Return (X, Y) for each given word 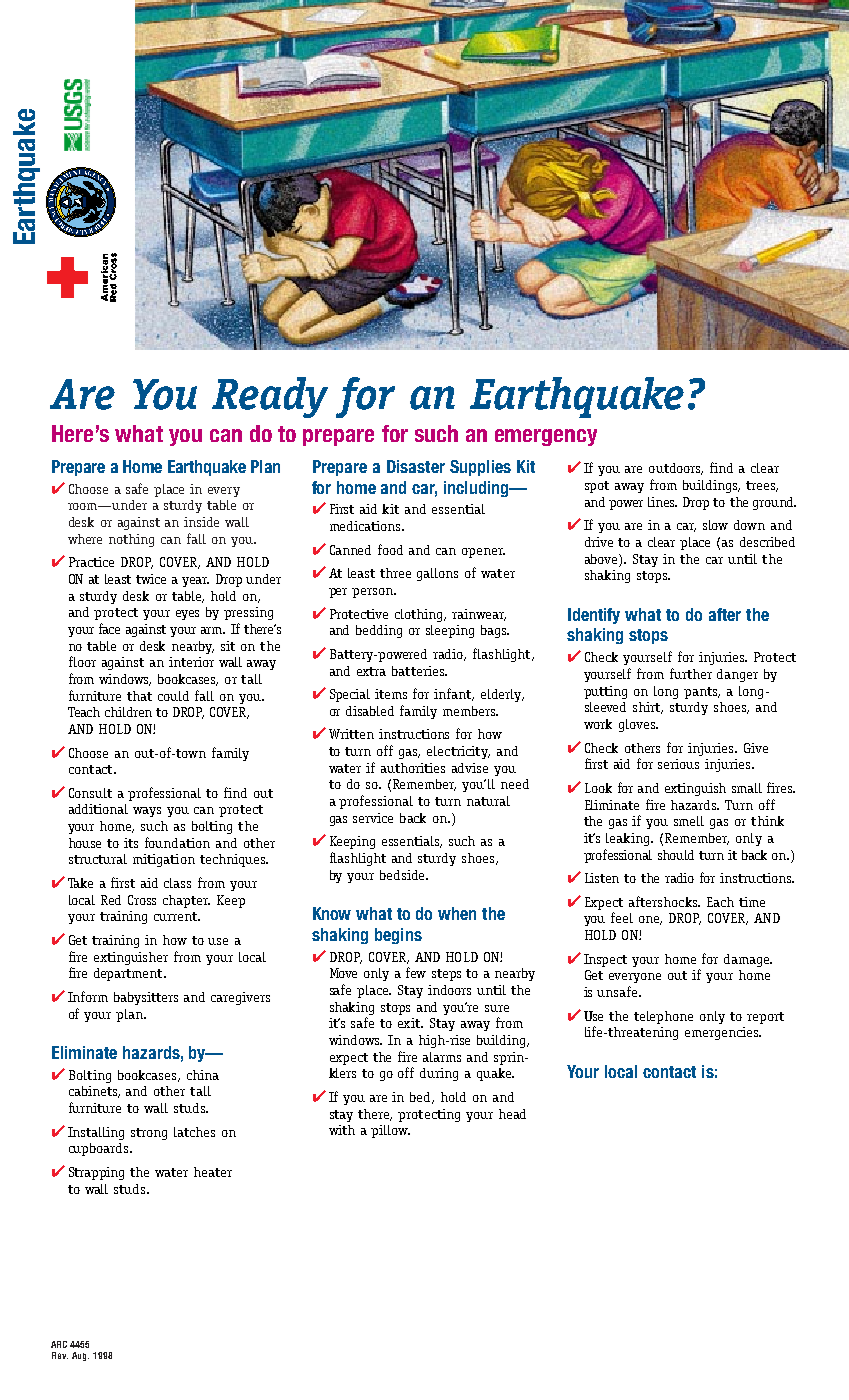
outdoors (676, 469)
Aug (80, 1356)
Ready (270, 397)
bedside (403, 875)
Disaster (416, 466)
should (676, 855)
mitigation (164, 860)
